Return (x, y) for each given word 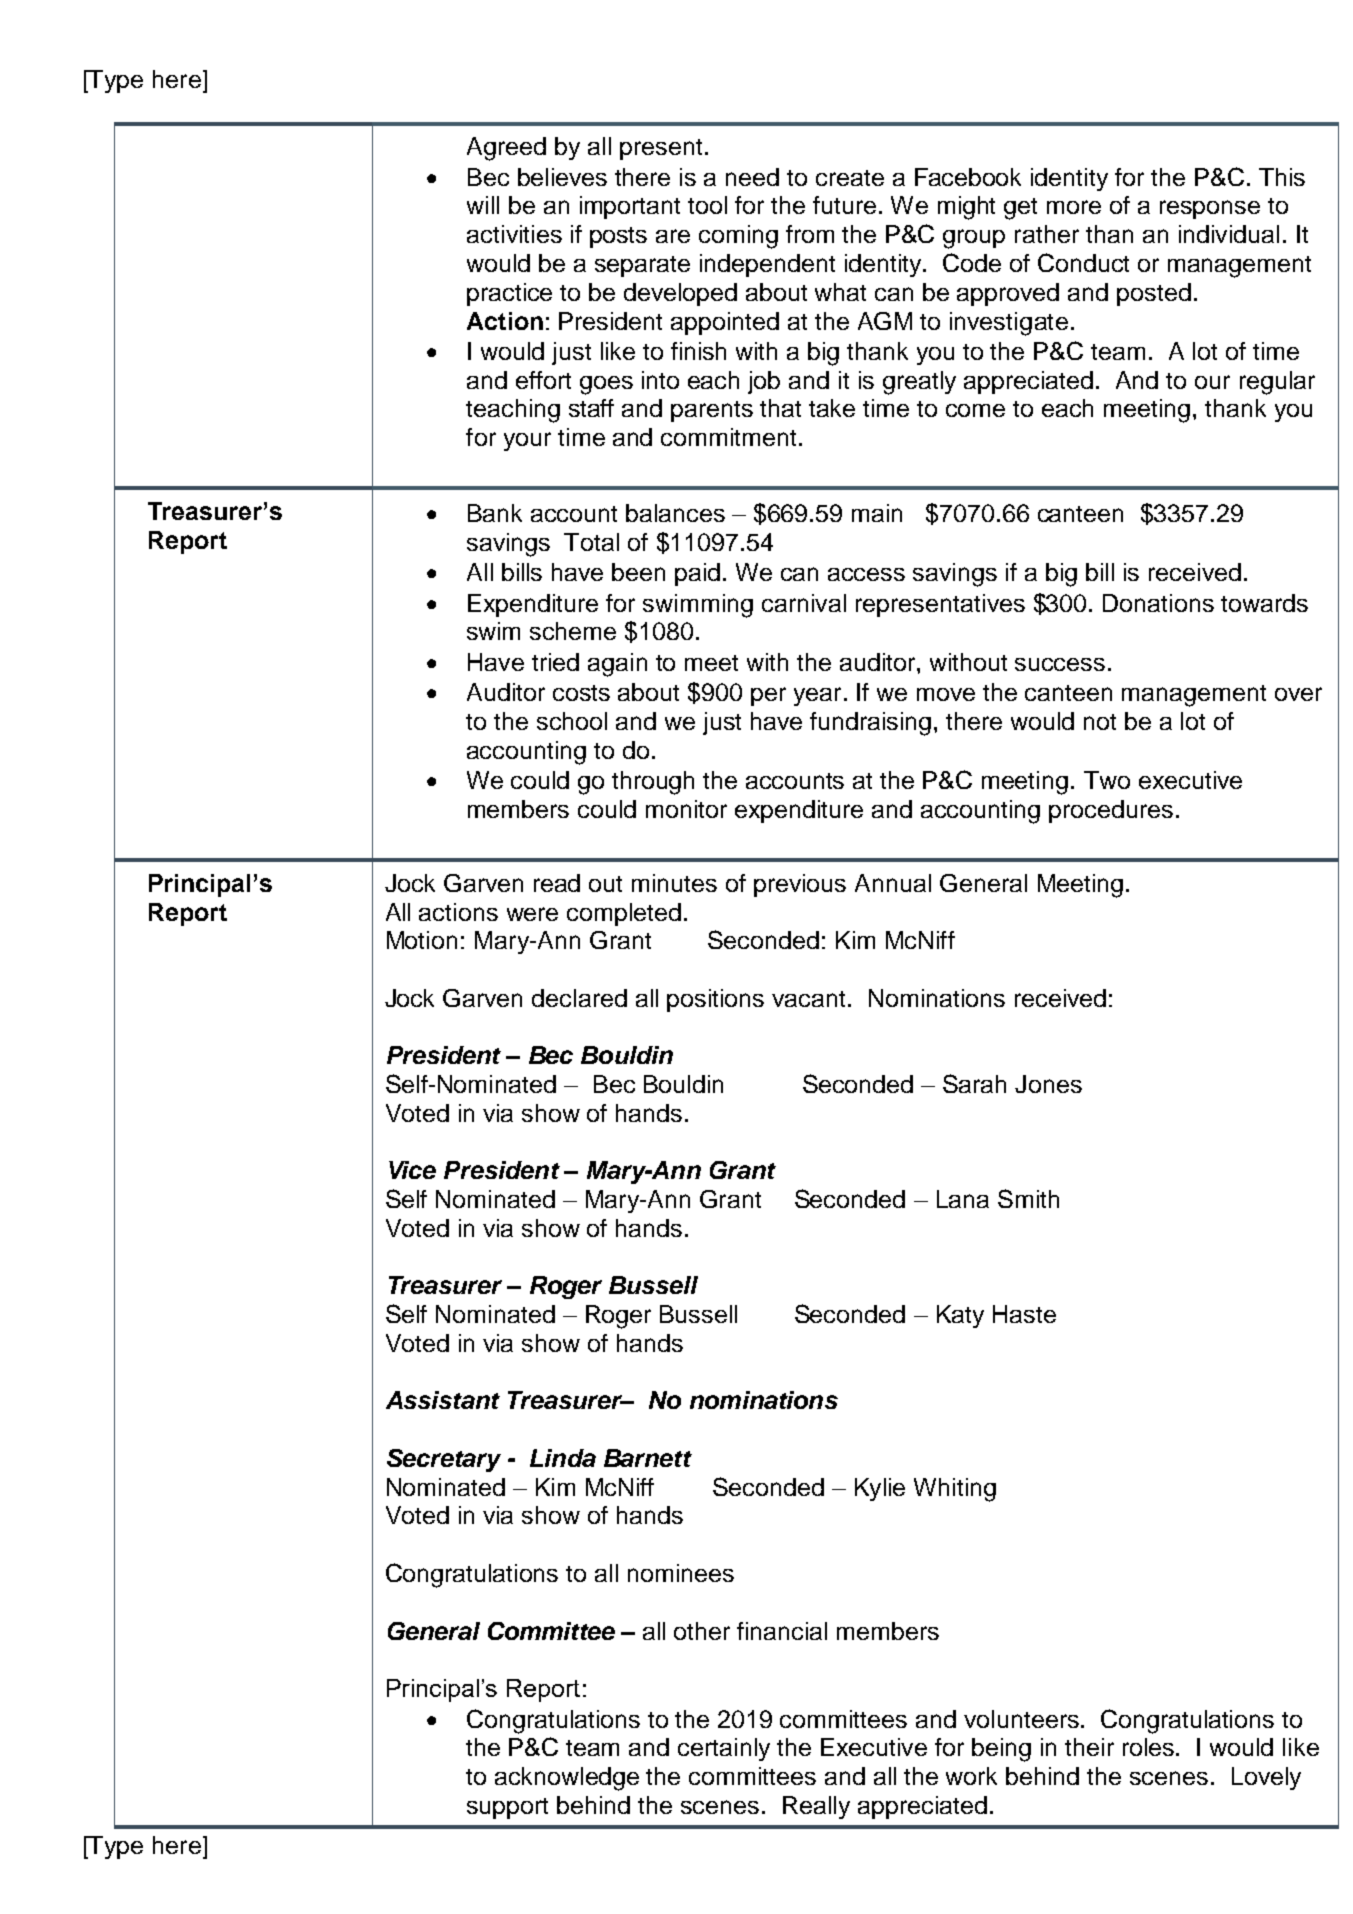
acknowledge (567, 1779)
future (844, 205)
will (483, 205)
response (1210, 209)
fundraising (870, 724)
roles (1150, 1747)
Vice (412, 1170)
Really (816, 1807)
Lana (963, 1199)
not (1100, 722)
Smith (1028, 1198)
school (572, 721)
